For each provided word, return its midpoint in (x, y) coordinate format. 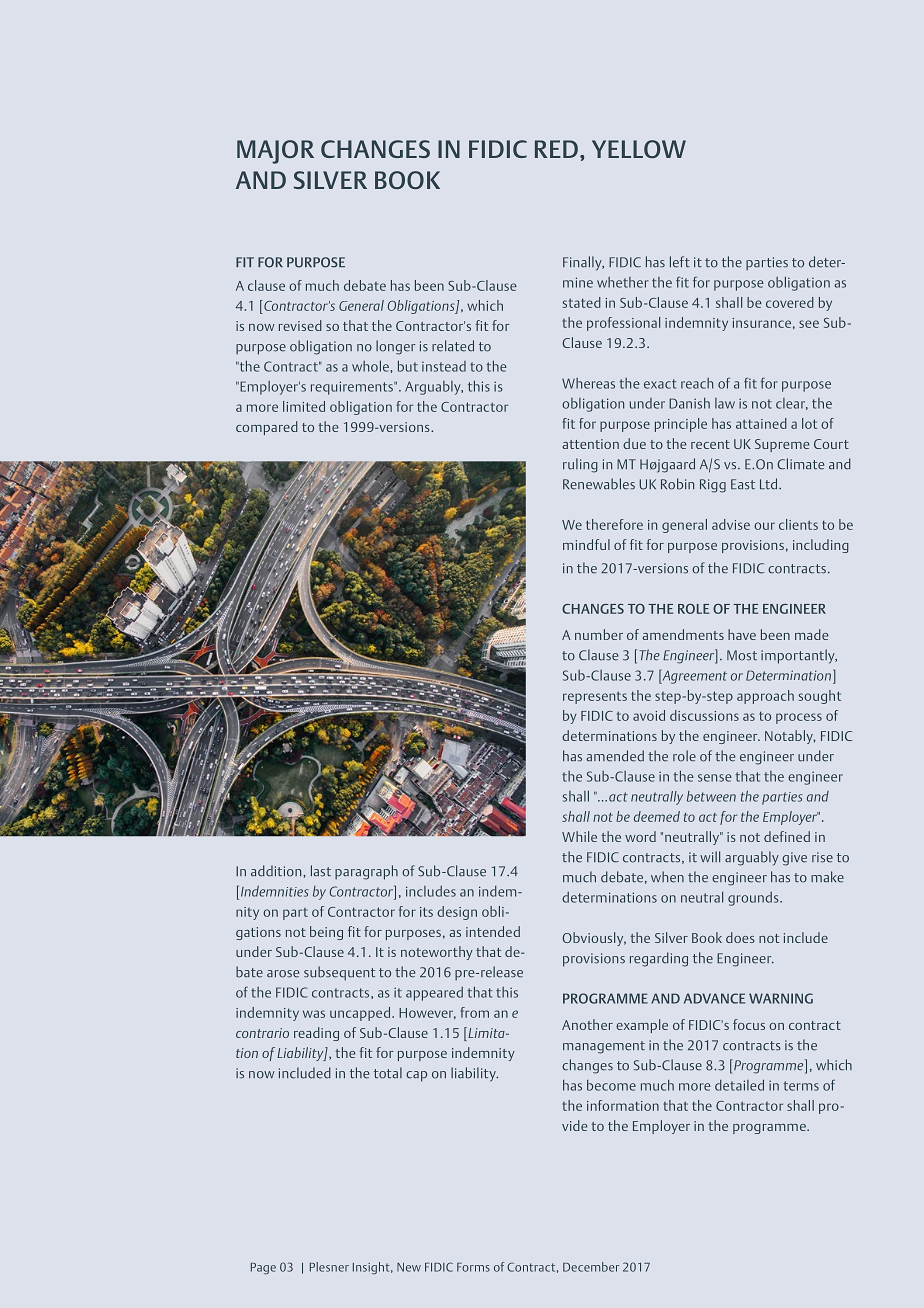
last (321, 871)
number (599, 634)
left (680, 262)
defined (787, 836)
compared (267, 428)
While (579, 836)
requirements (353, 388)
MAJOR (275, 152)
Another (587, 1024)
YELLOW (639, 149)
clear (792, 404)
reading (316, 1034)
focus (749, 1024)
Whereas (588, 383)
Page (263, 1268)
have (742, 634)
